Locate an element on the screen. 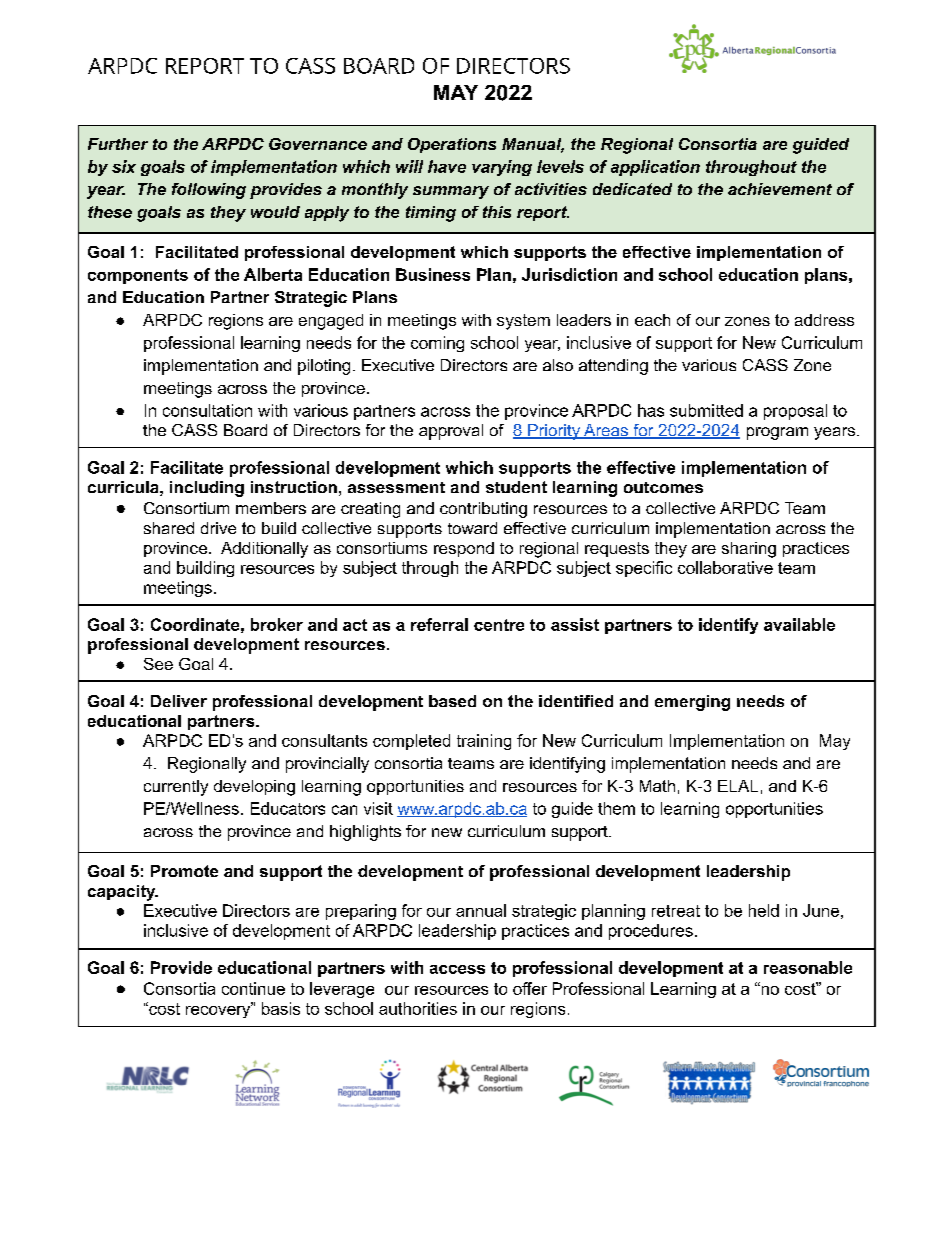  access is located at coordinates (457, 969).
